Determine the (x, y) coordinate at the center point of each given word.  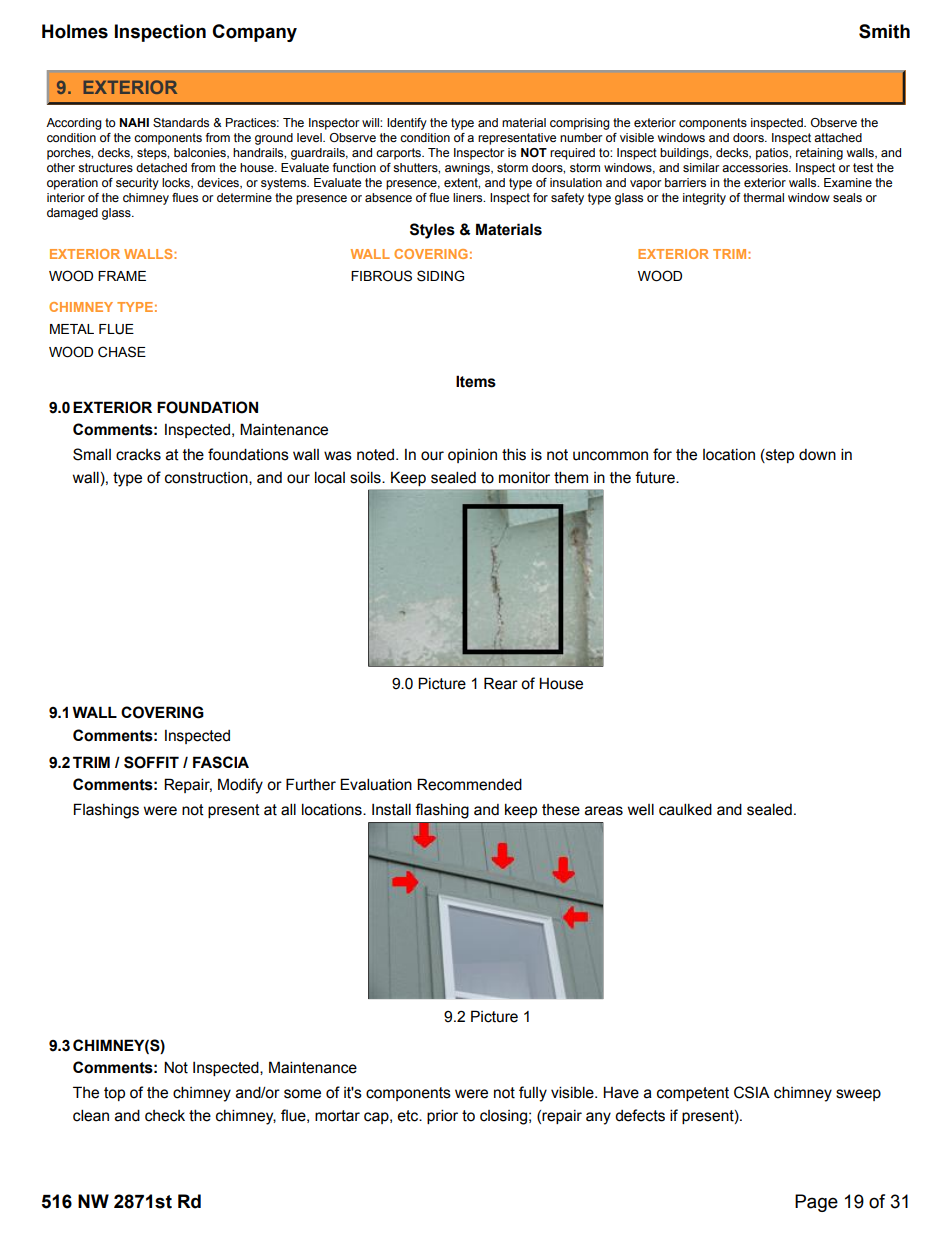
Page (816, 1203)
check (165, 1116)
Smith (884, 31)
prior (442, 1116)
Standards (181, 122)
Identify (407, 124)
